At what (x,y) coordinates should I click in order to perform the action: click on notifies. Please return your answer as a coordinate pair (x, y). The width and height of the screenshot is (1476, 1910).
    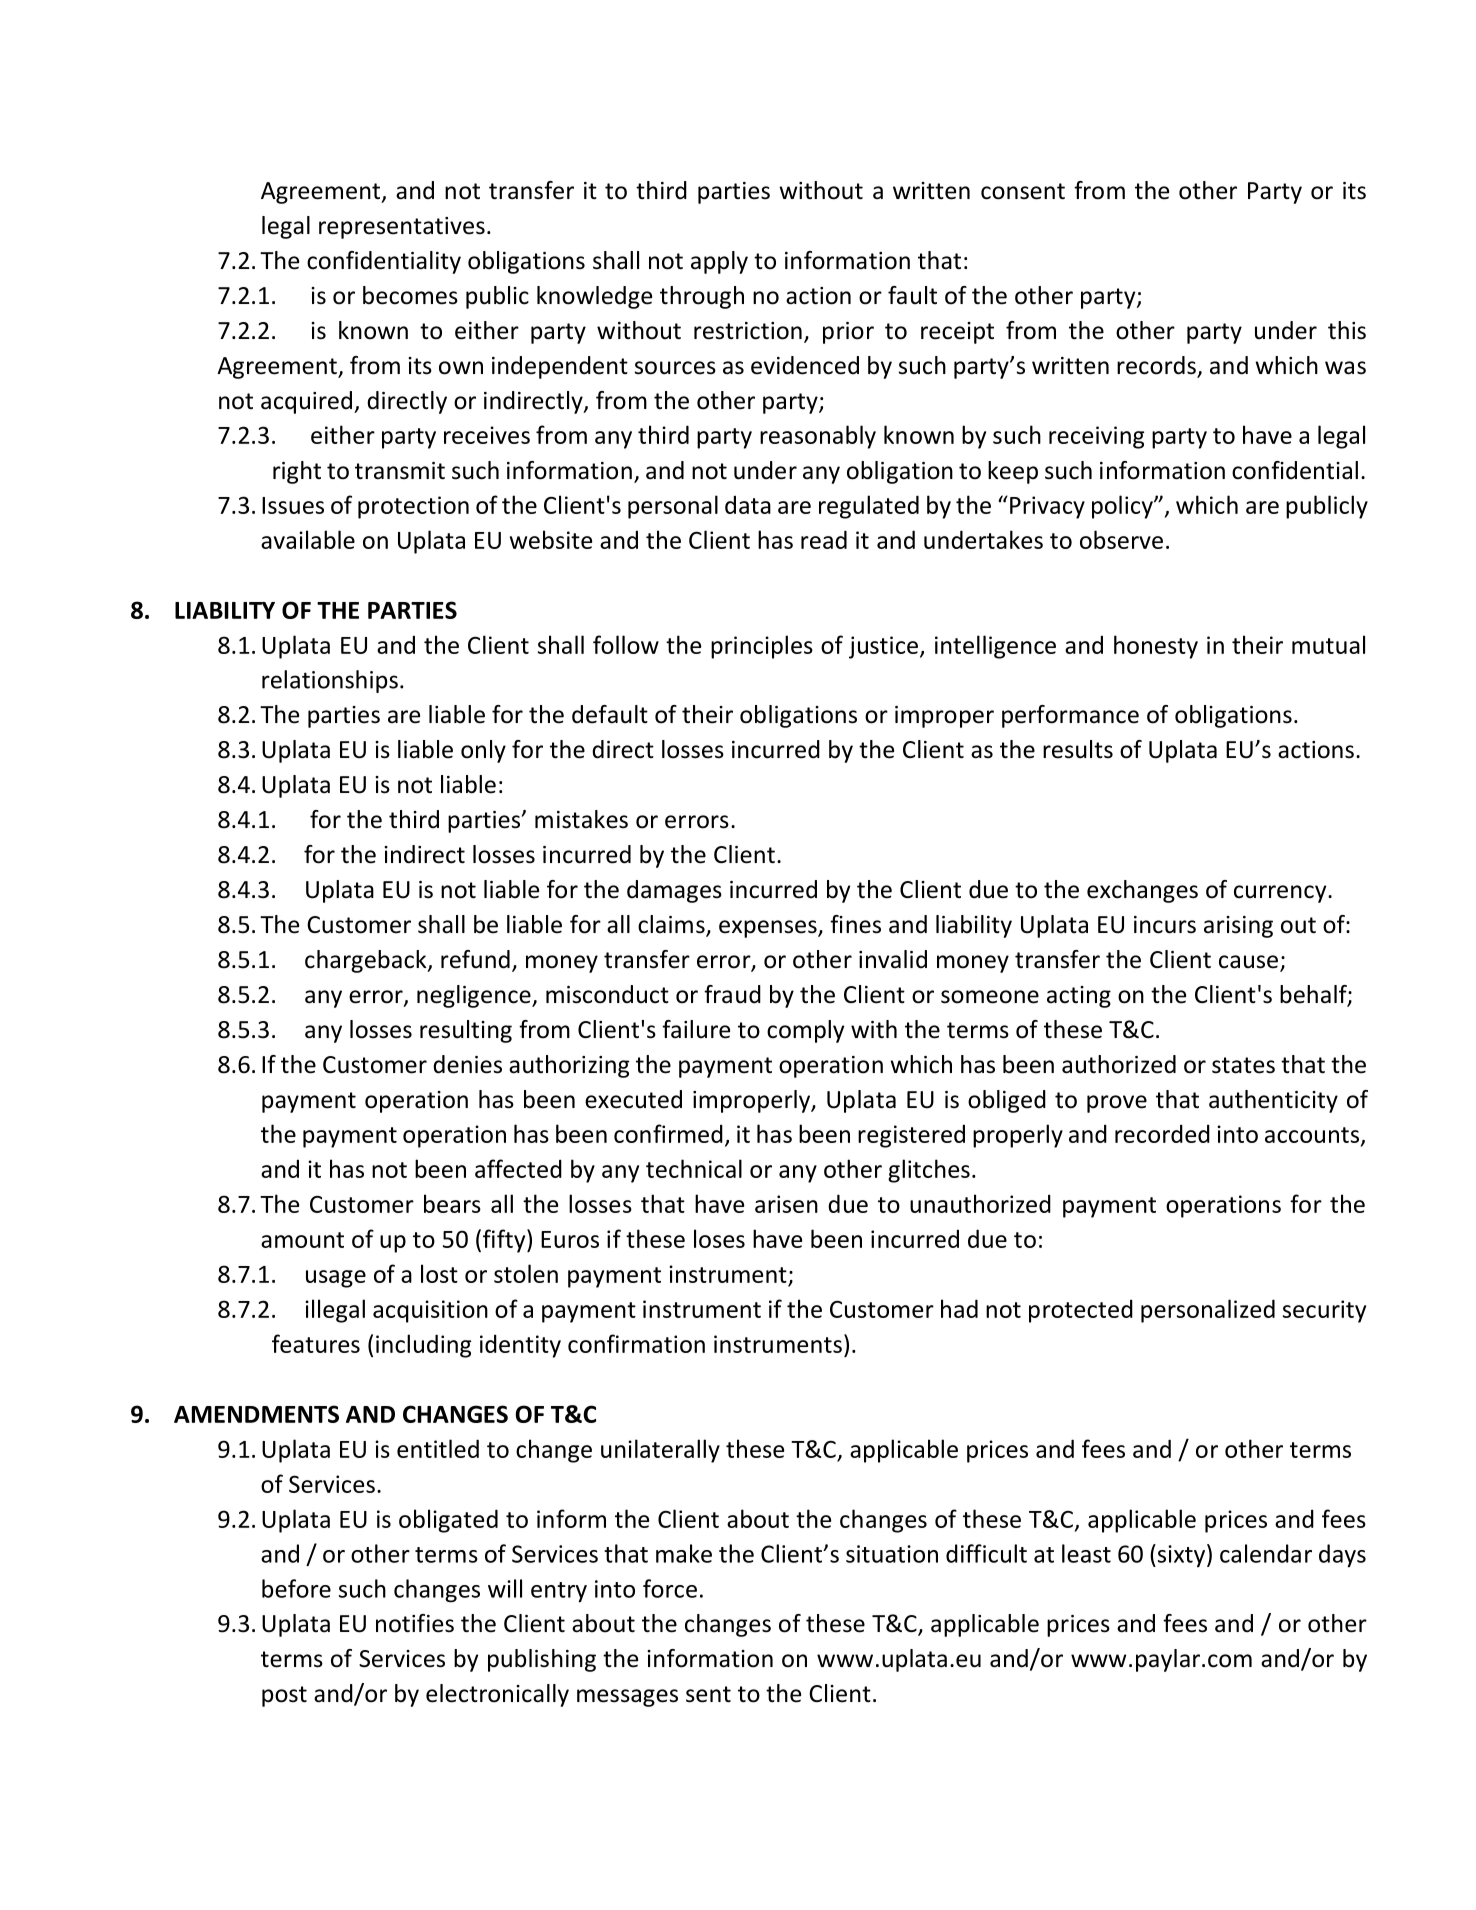
    Looking at the image, I should click on (415, 1623).
